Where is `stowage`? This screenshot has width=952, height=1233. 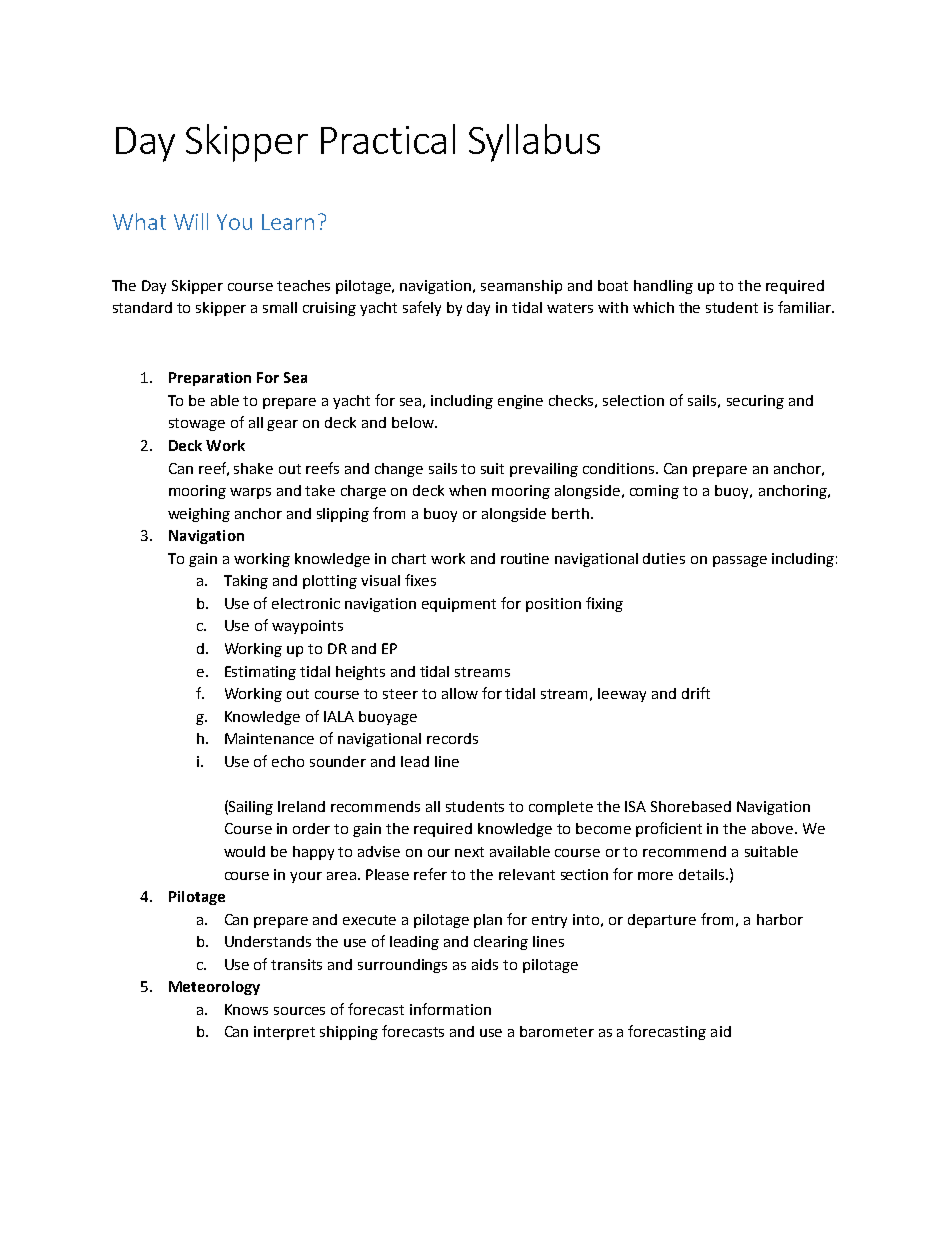 stowage is located at coordinates (197, 424).
